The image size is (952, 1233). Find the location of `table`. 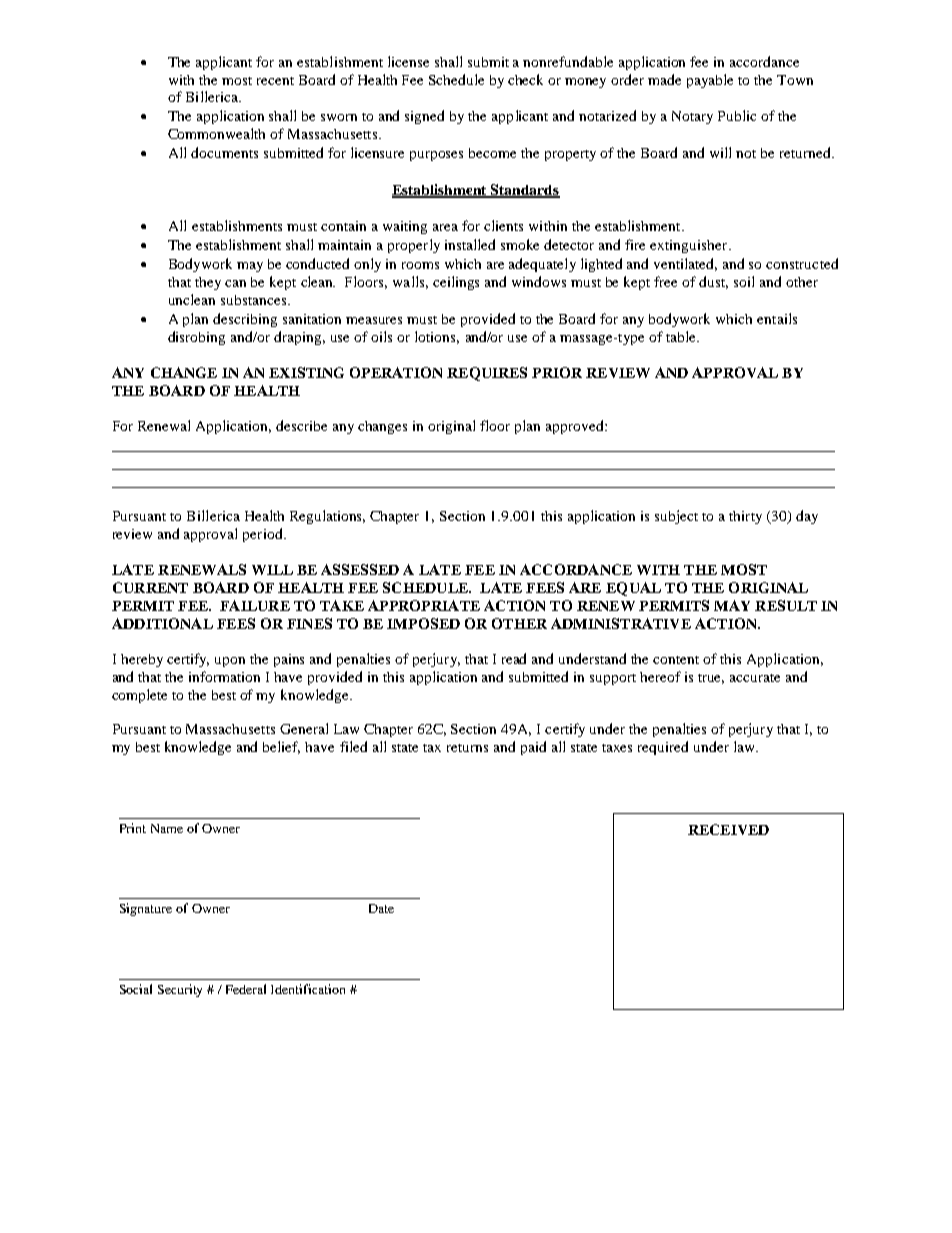

table is located at coordinates (682, 336).
